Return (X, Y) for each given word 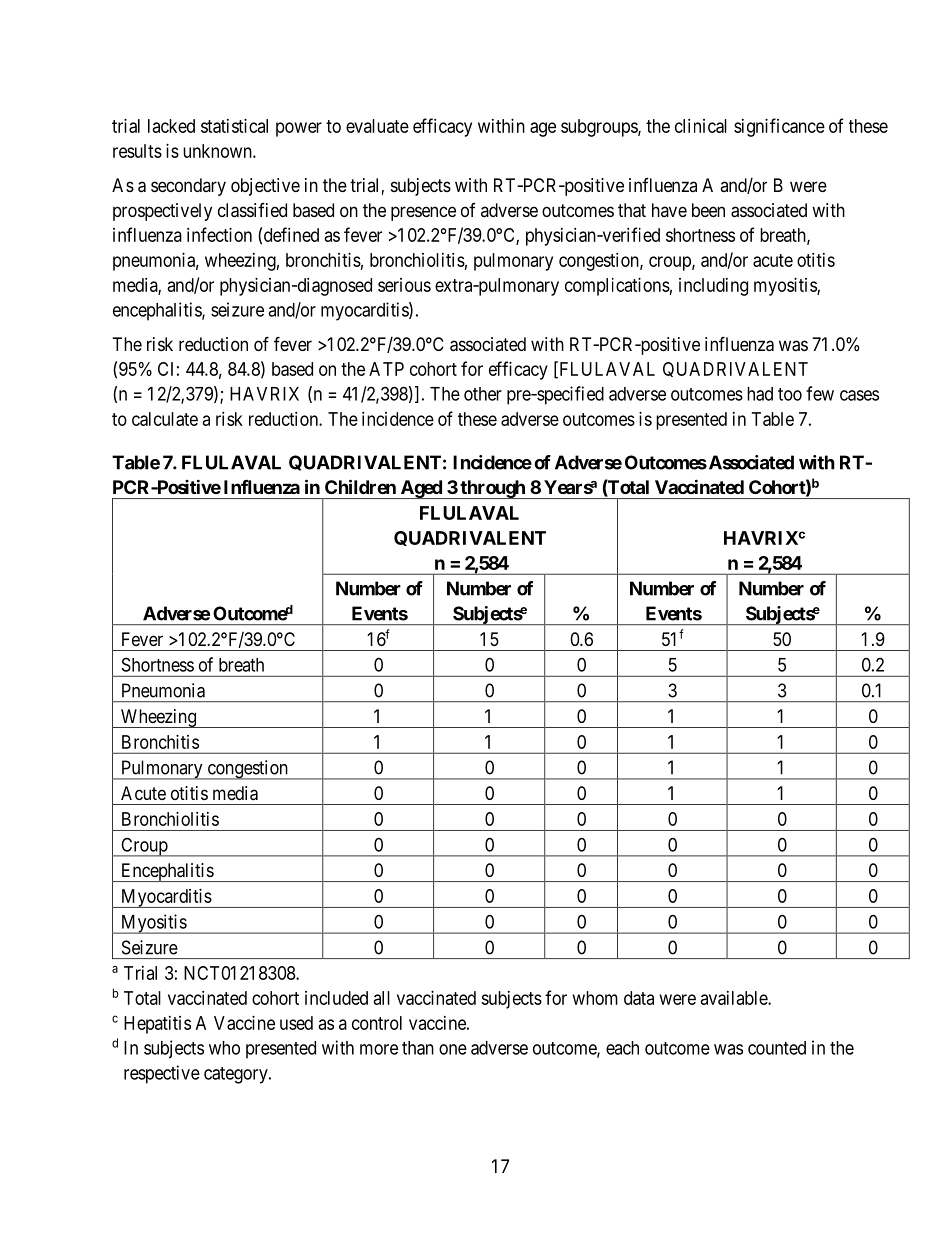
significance (779, 127)
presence (423, 213)
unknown (218, 151)
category (237, 1075)
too (790, 394)
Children (360, 486)
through (492, 489)
